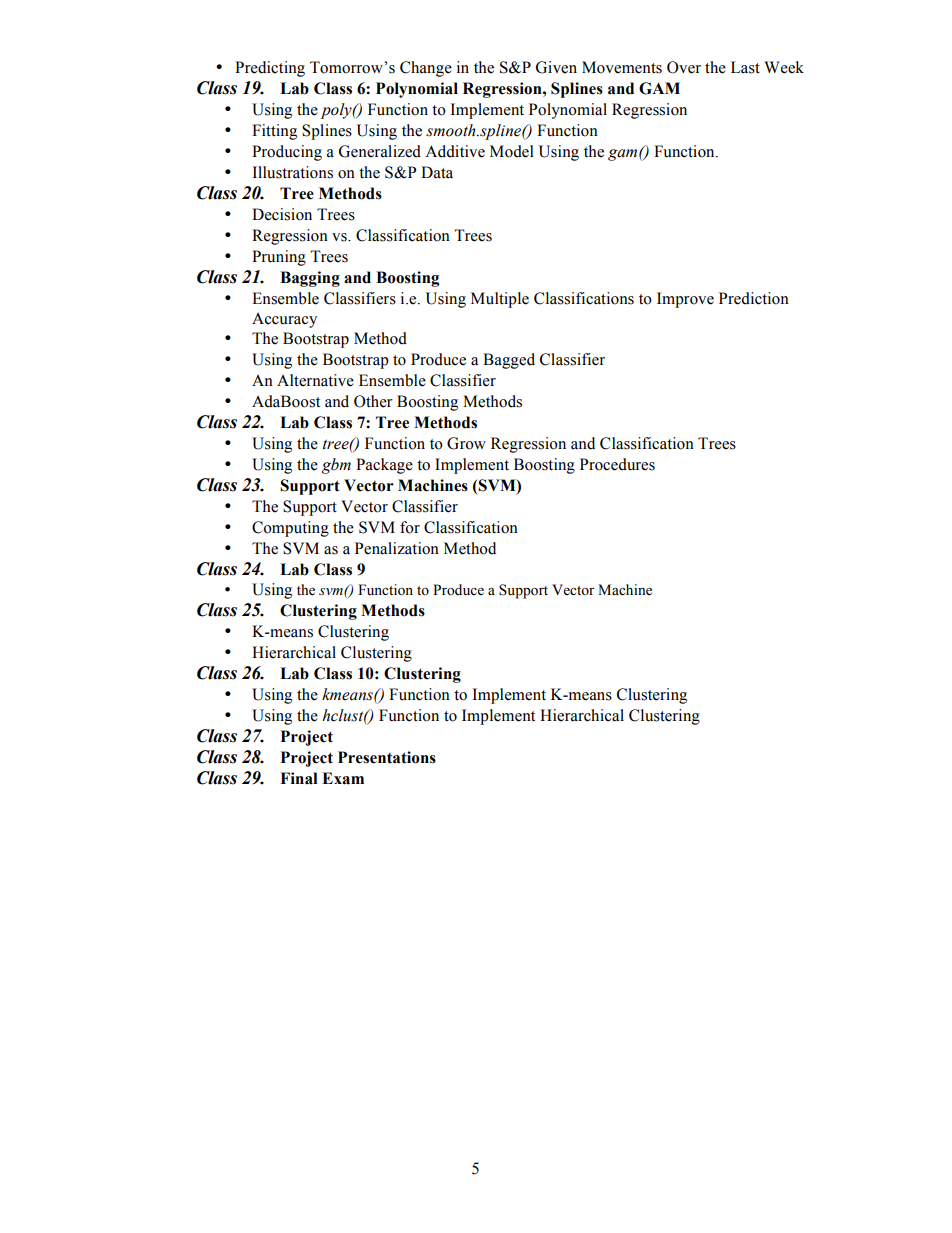  I want to click on Exam, so click(343, 778).
